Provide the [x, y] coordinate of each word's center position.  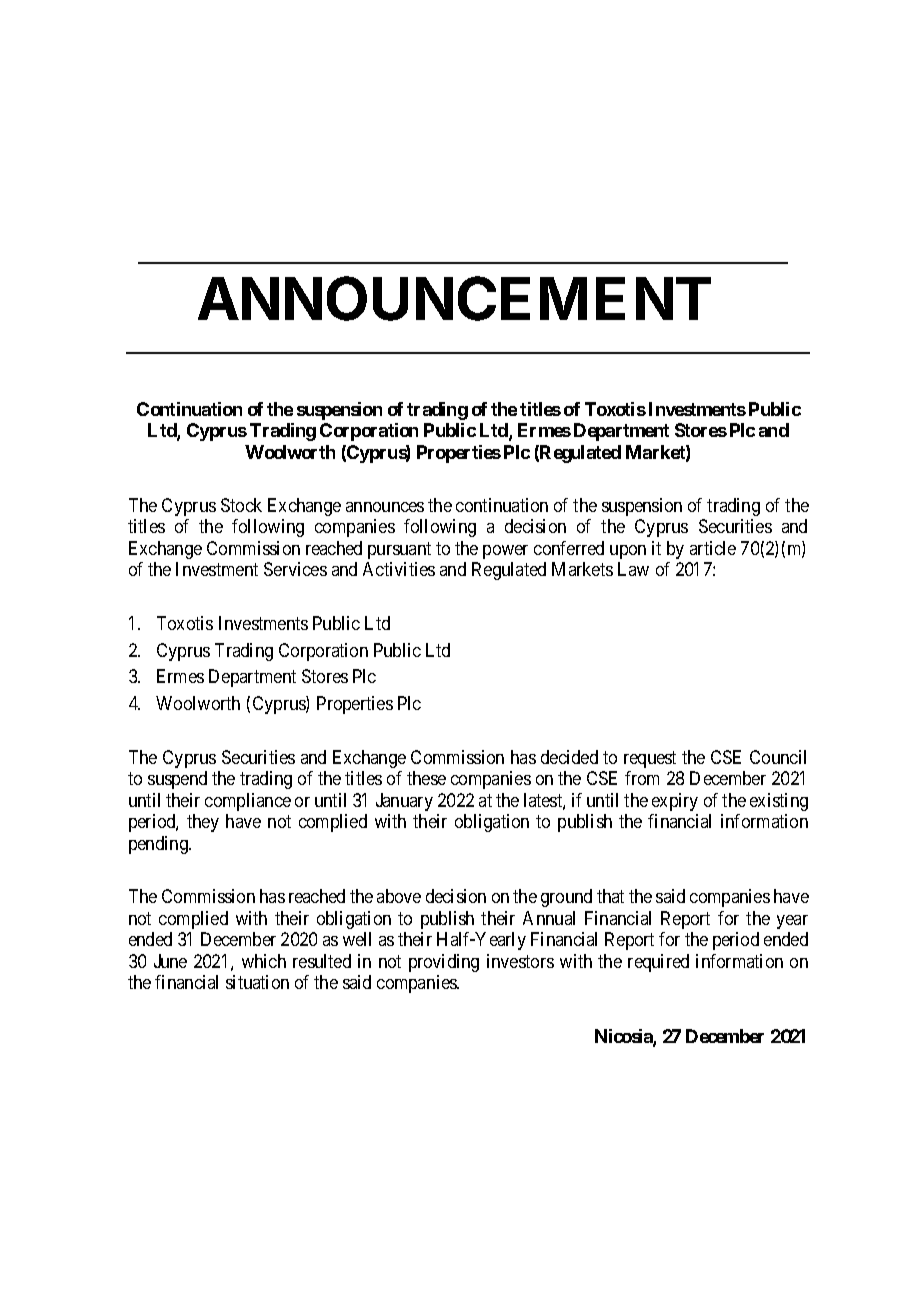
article [713, 548]
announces [385, 507]
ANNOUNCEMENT [454, 299]
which [264, 961]
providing [444, 963]
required [658, 963]
